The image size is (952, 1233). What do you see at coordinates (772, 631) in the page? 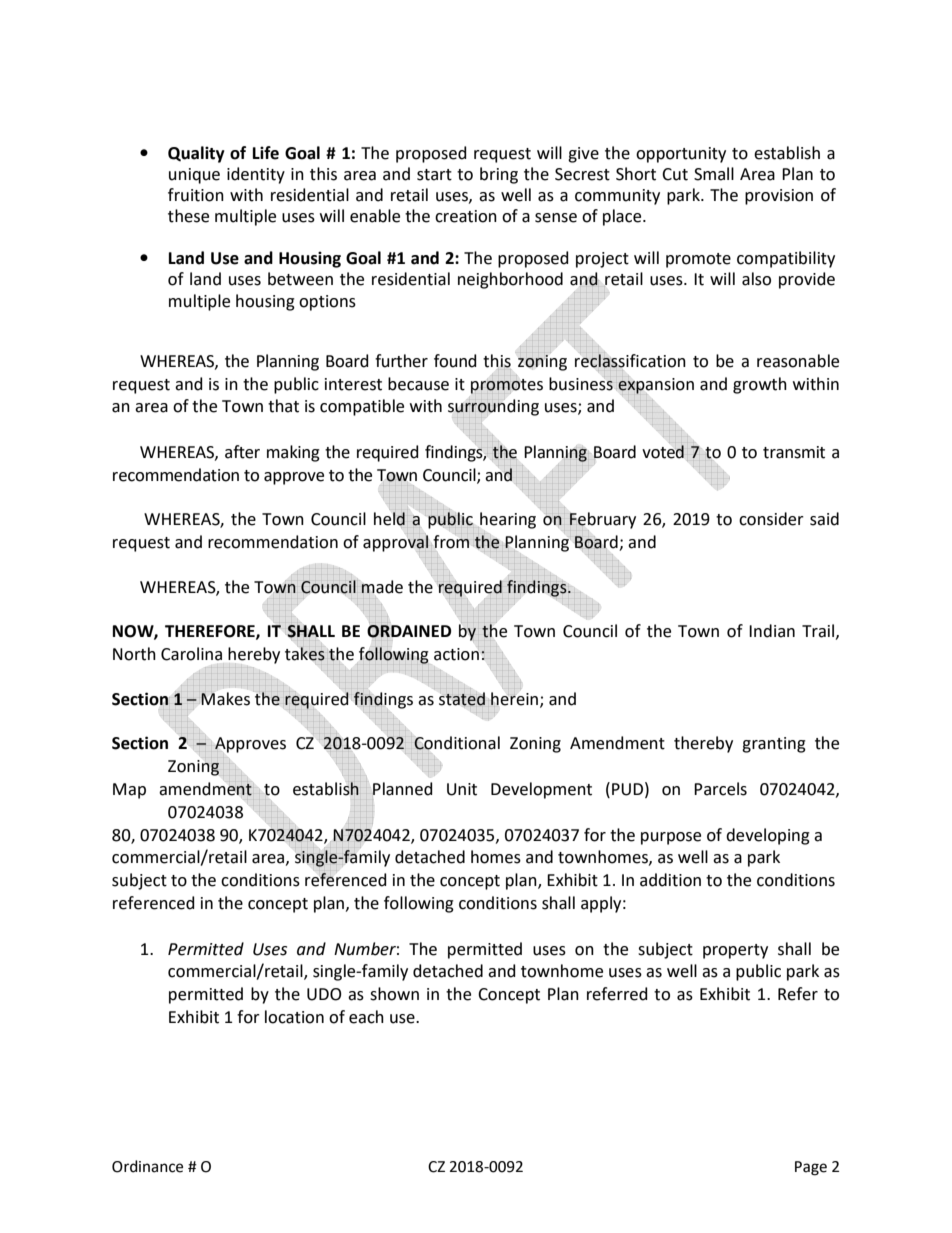
I see `Indian` at bounding box center [772, 631].
